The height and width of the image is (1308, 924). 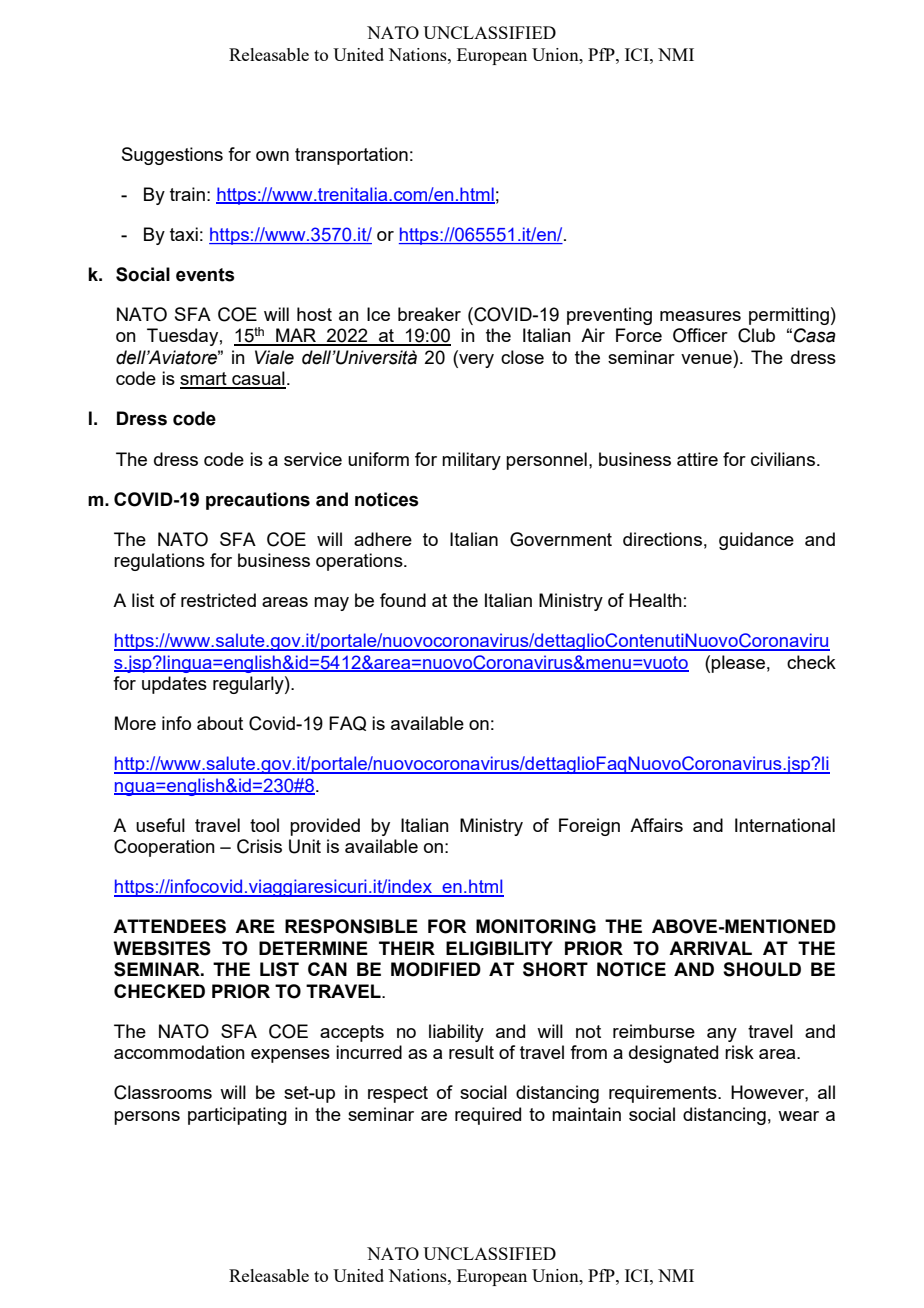 I want to click on International, so click(x=785, y=825).
